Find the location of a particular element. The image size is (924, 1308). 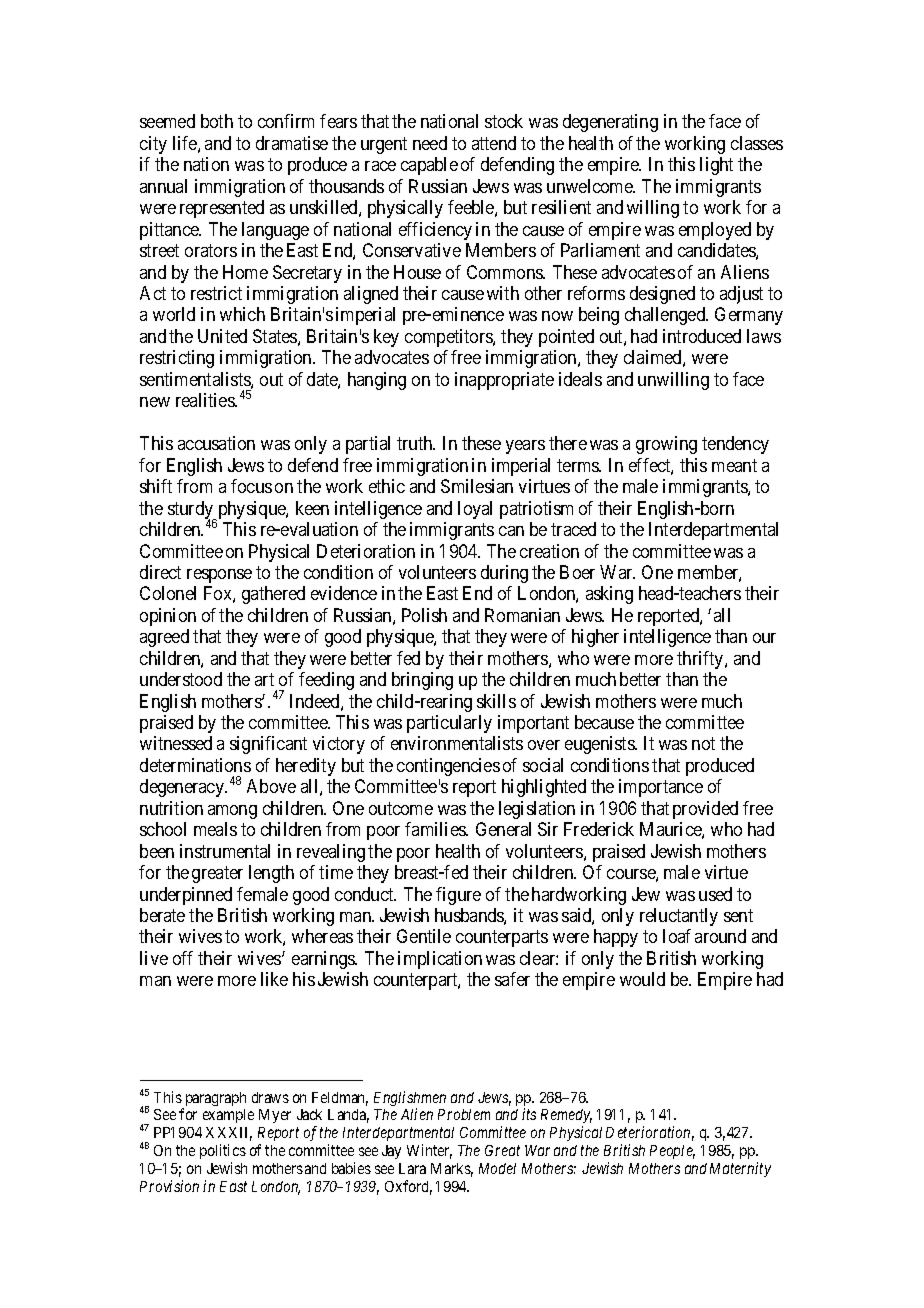

politics is located at coordinates (223, 1153).
